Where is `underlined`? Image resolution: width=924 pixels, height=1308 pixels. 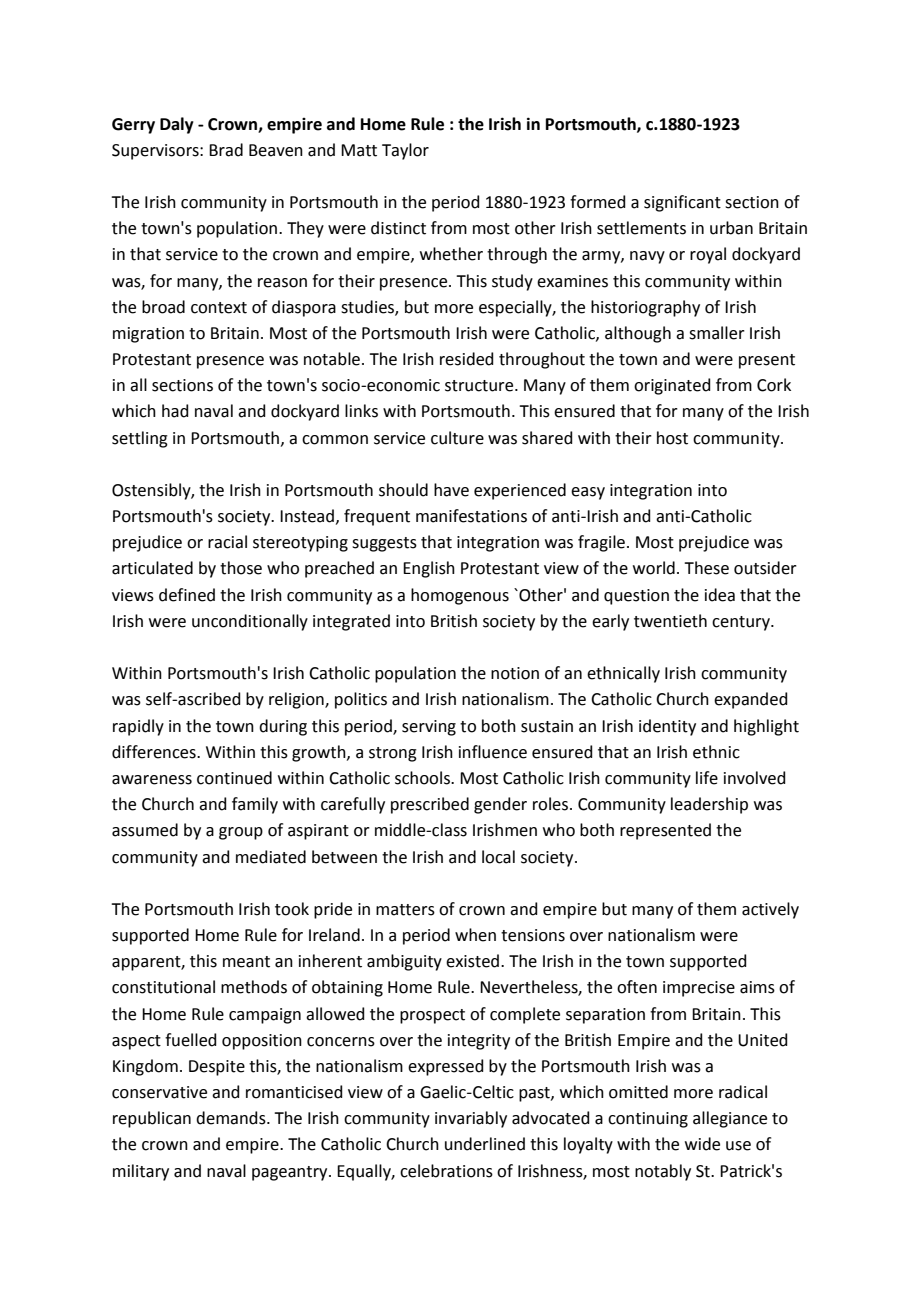 underlined is located at coordinates (485, 1144).
